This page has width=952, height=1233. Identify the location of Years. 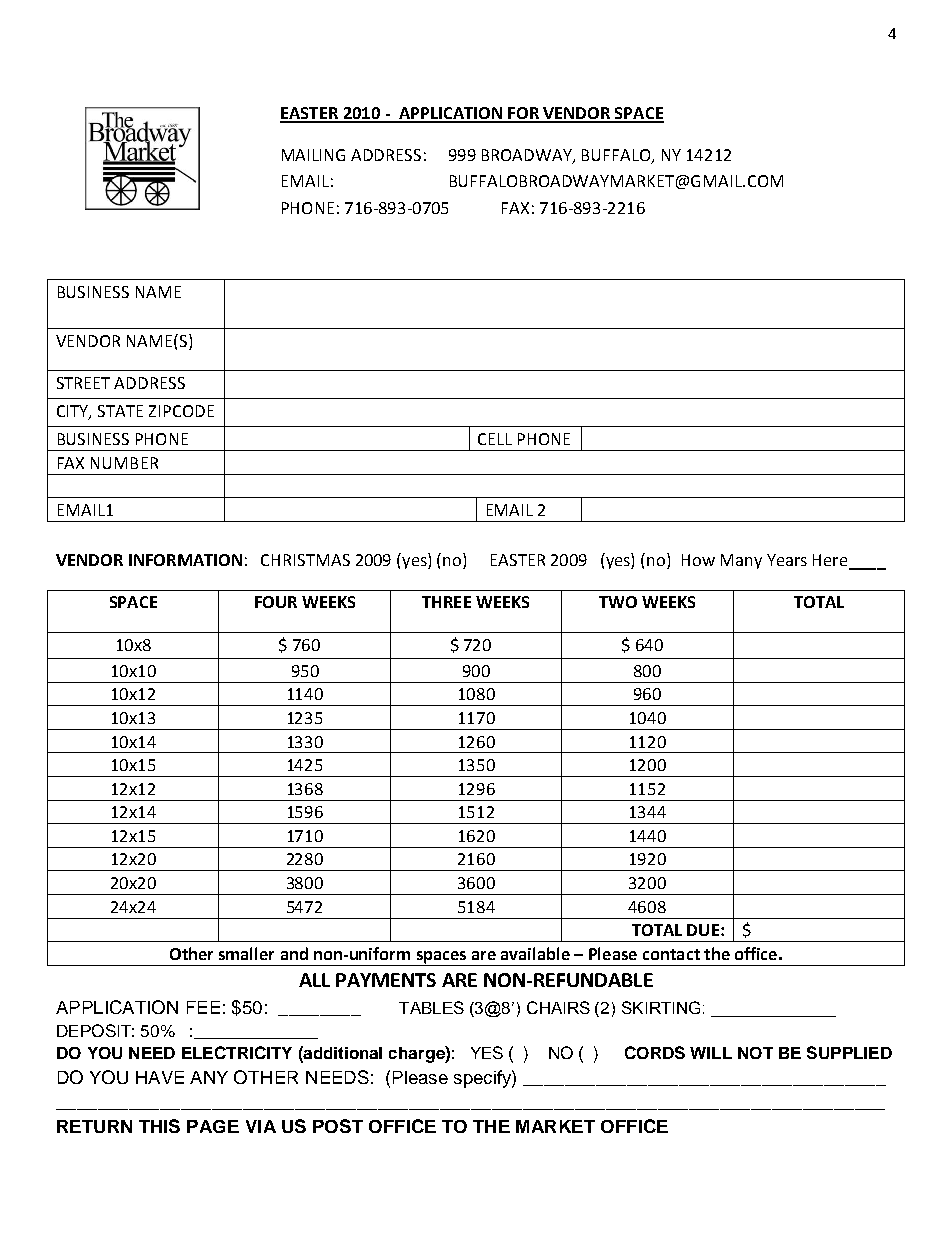
(787, 560).
